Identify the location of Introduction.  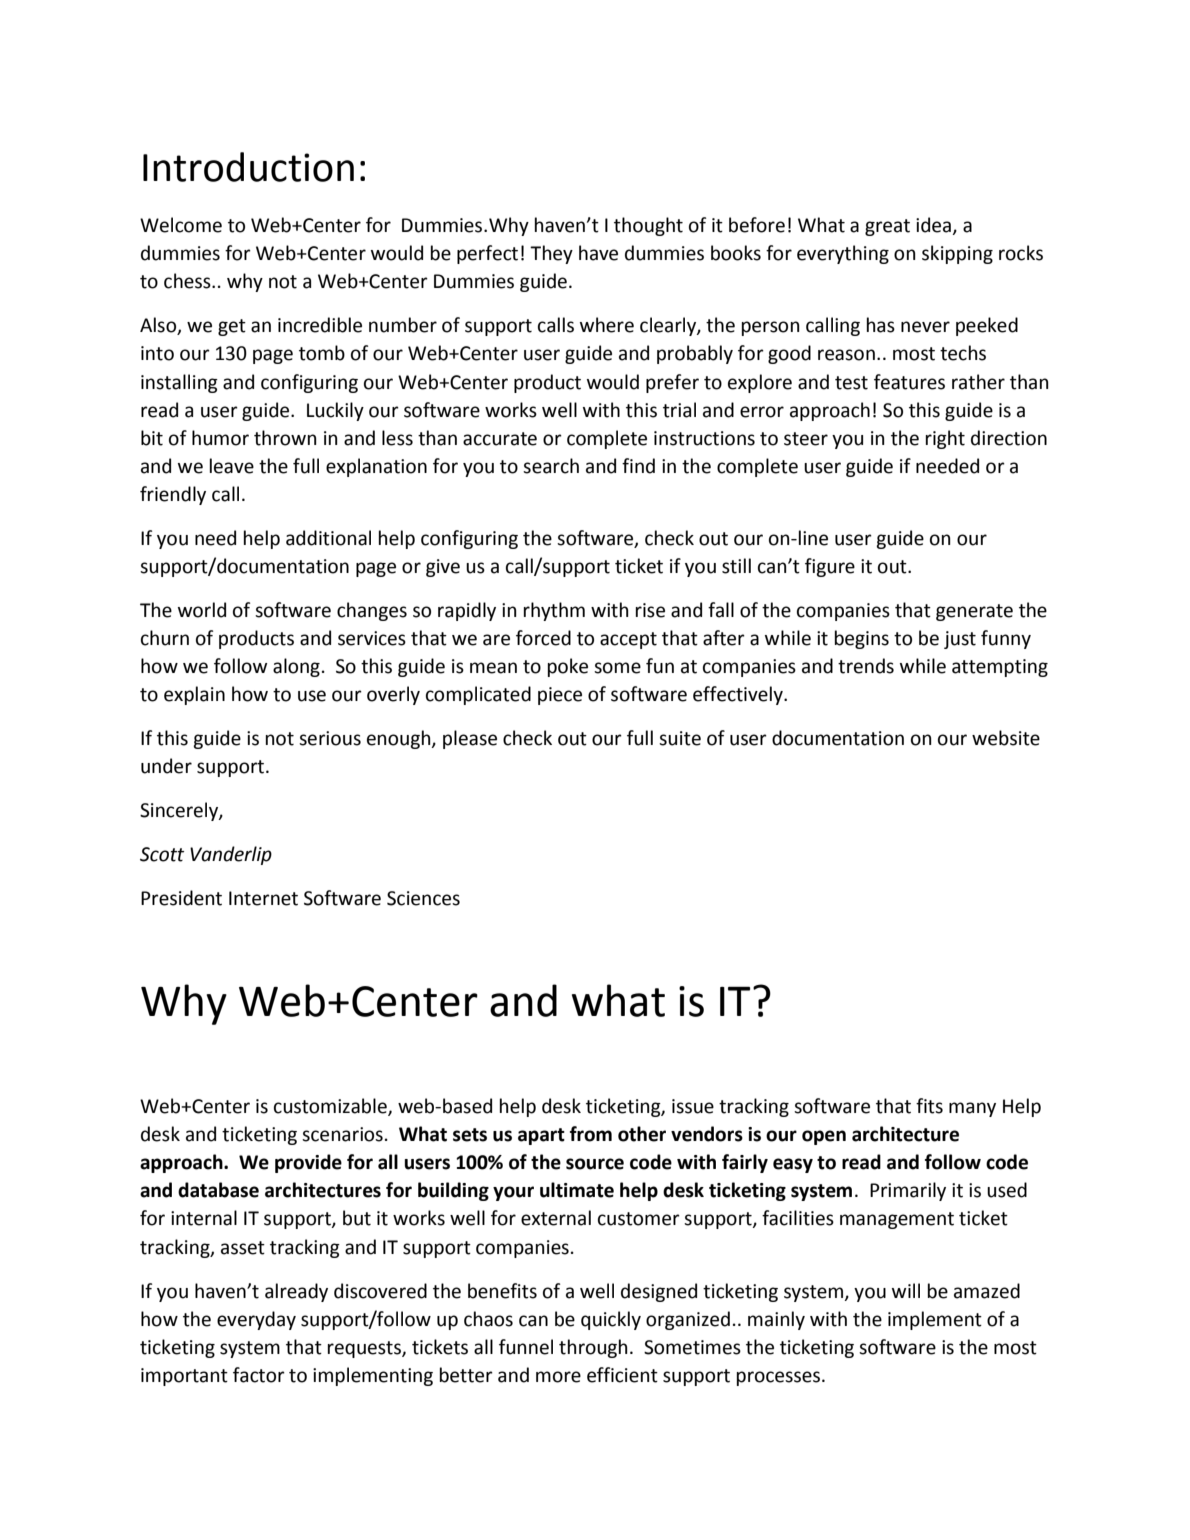
(248, 167).
